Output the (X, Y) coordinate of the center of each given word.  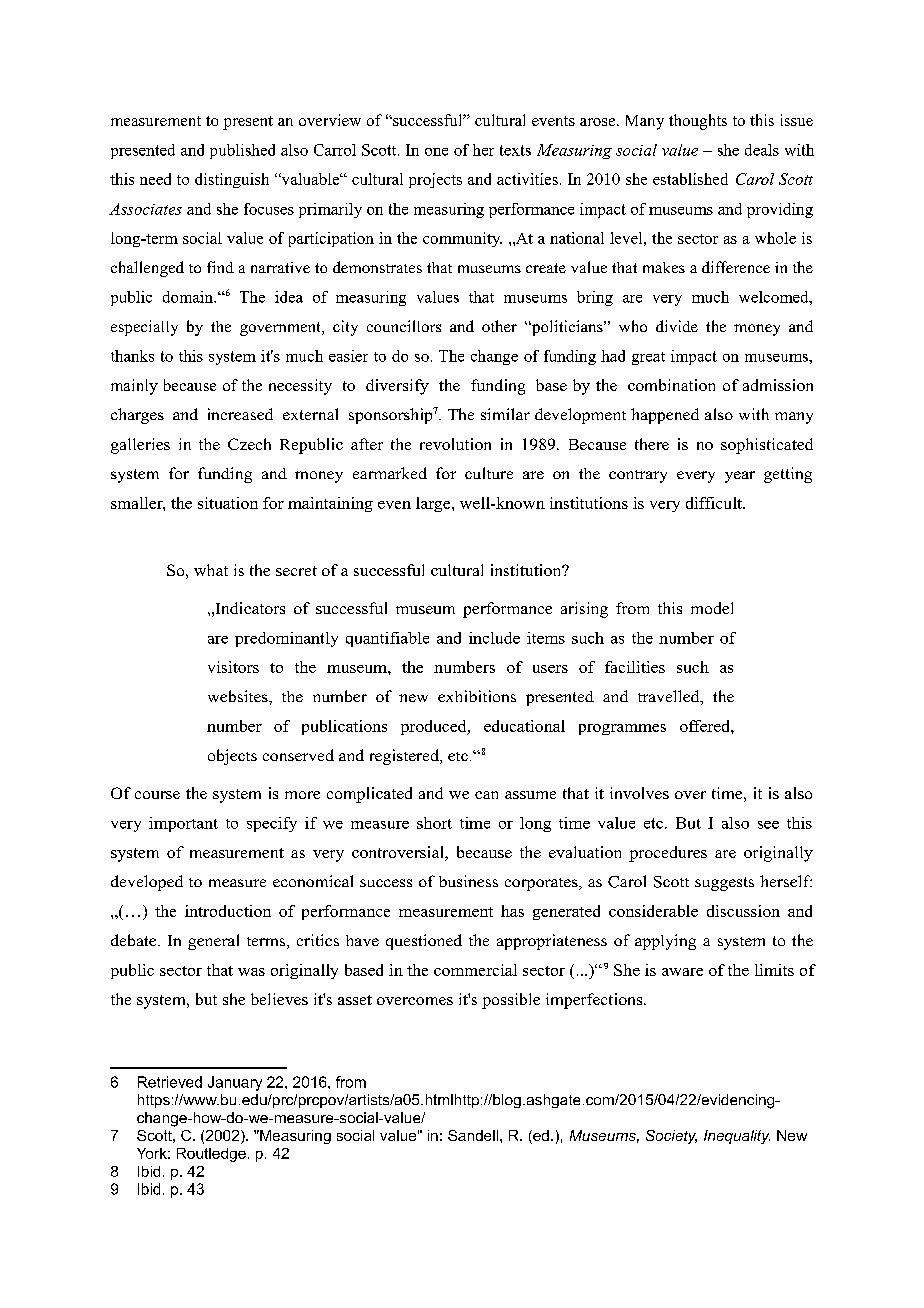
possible (511, 1001)
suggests (724, 884)
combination (671, 385)
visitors (233, 667)
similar (505, 414)
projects (435, 180)
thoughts (698, 122)
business (468, 881)
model (712, 608)
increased (240, 414)
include (494, 638)
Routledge (211, 1155)
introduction (228, 911)
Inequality (737, 1137)
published (242, 151)
